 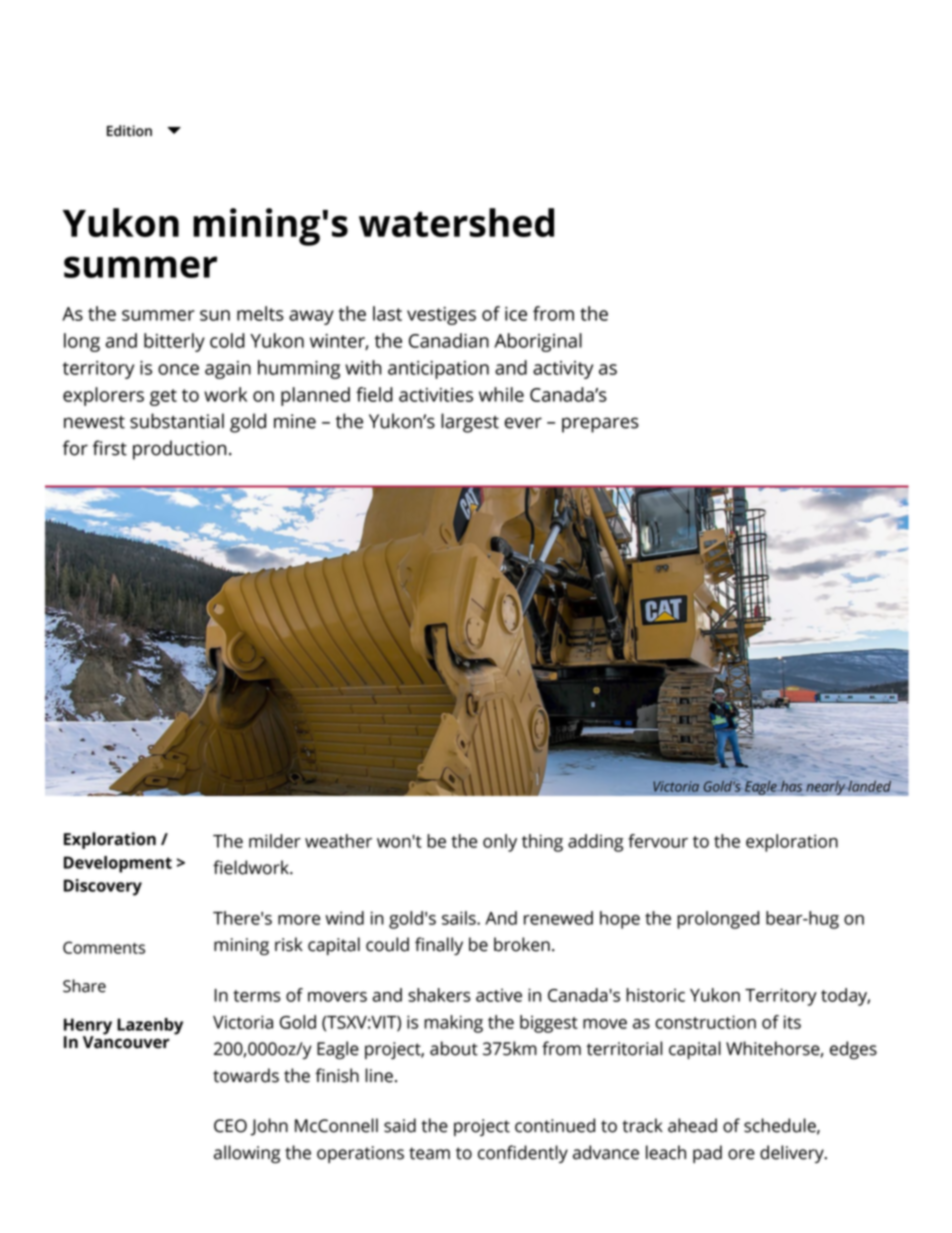 I want to click on ice, so click(x=516, y=314).
